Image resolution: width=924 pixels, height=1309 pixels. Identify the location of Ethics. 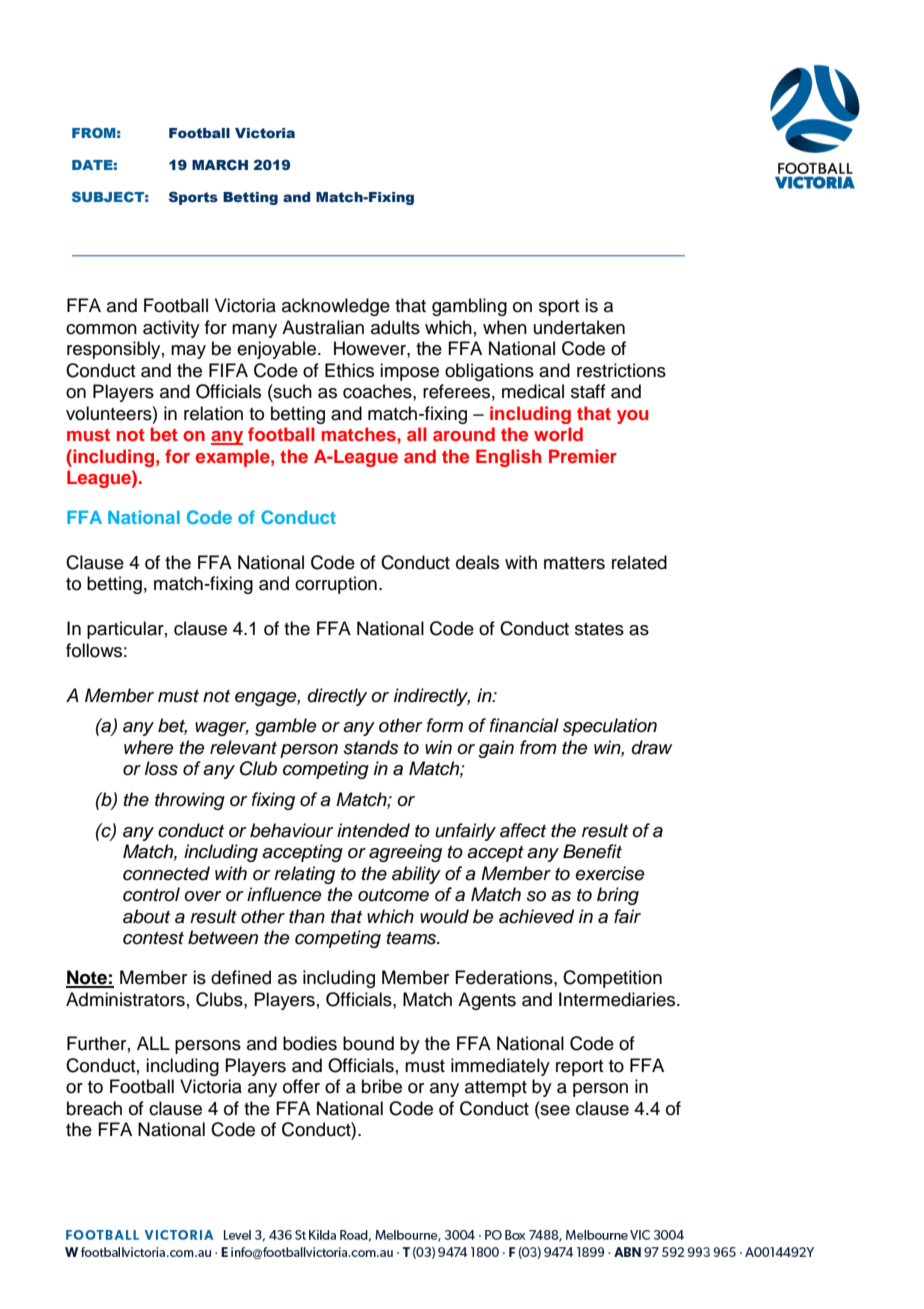
(349, 370).
